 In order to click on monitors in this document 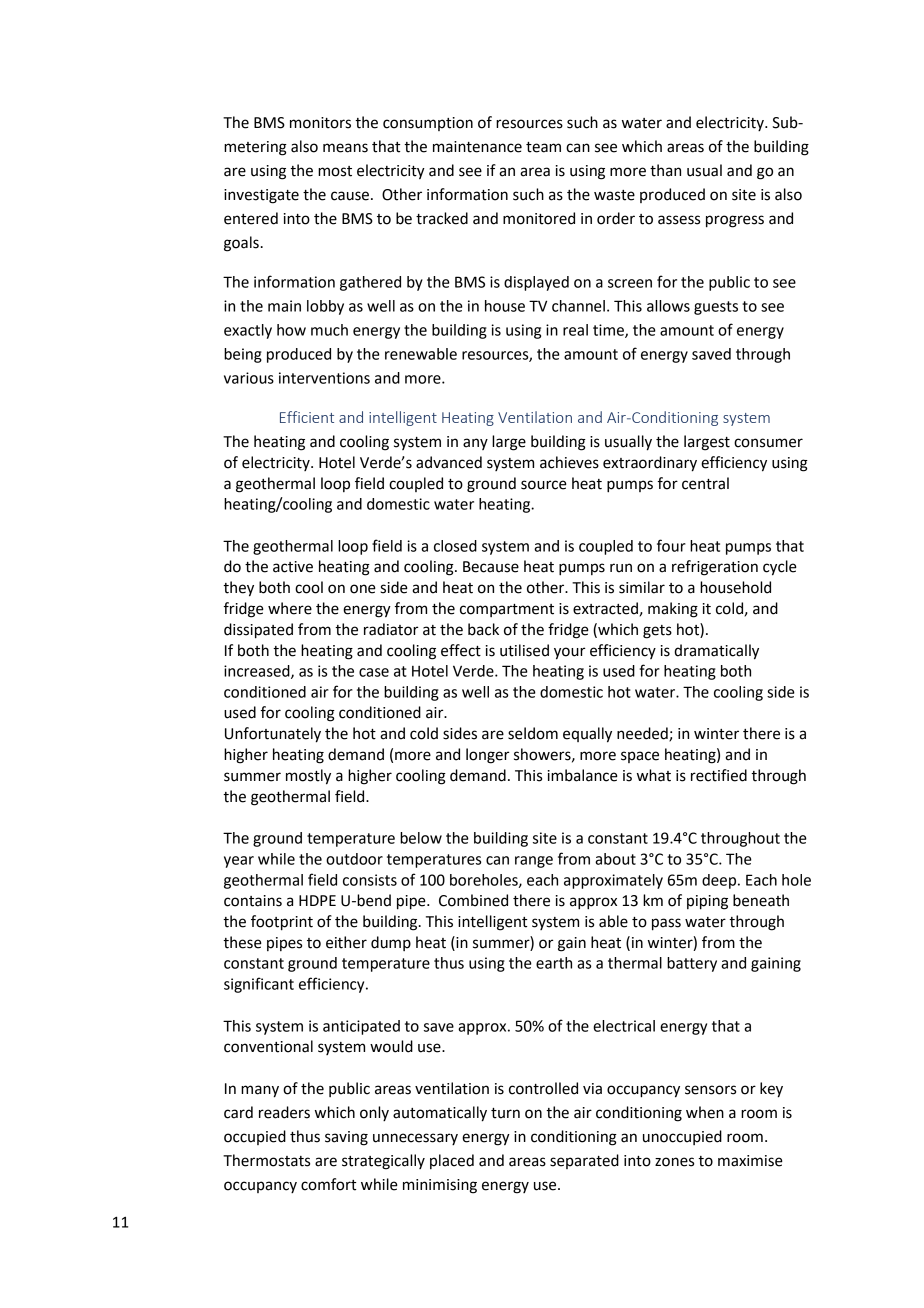, I will do `click(320, 123)`.
